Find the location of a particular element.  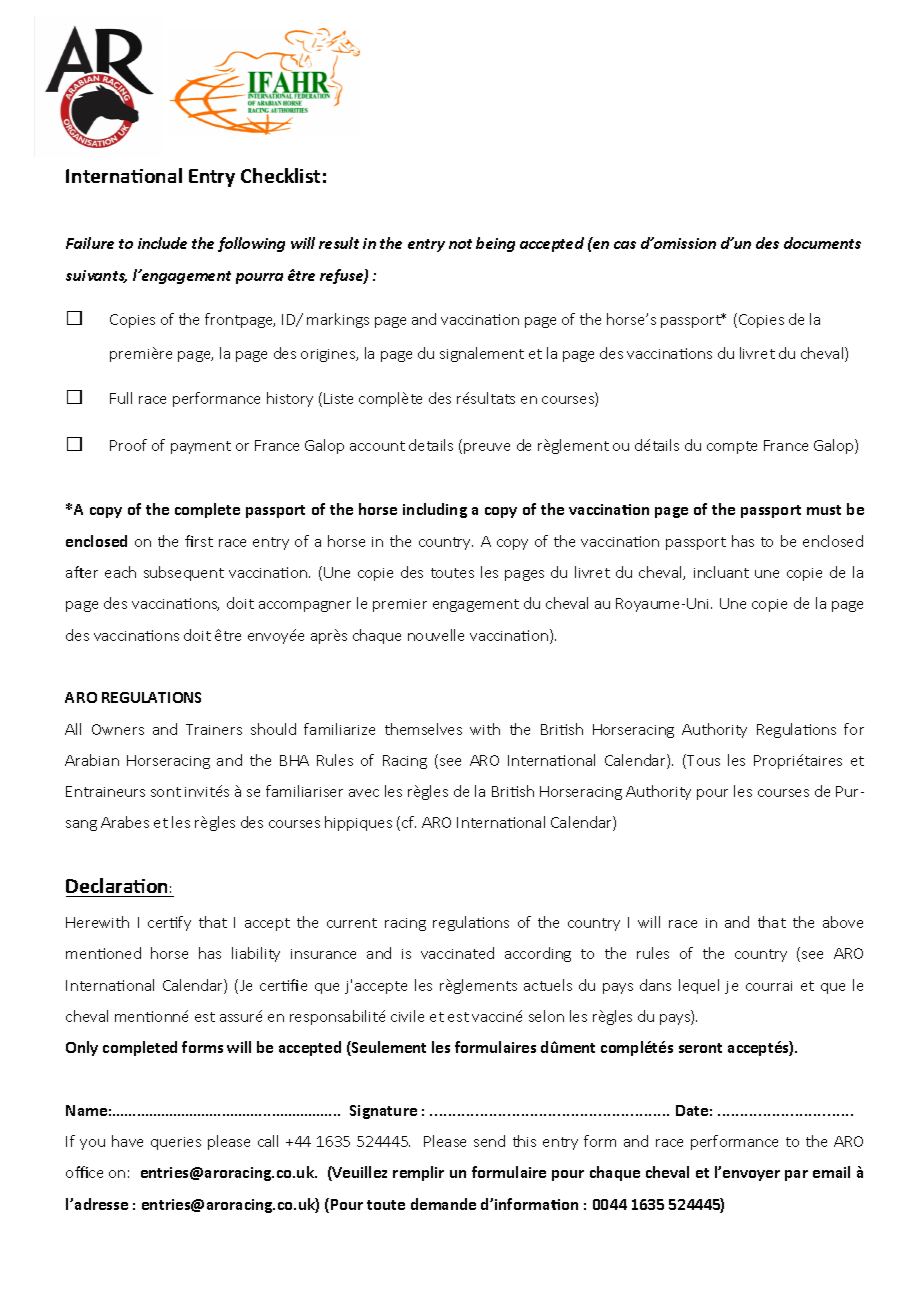

include is located at coordinates (162, 243).
